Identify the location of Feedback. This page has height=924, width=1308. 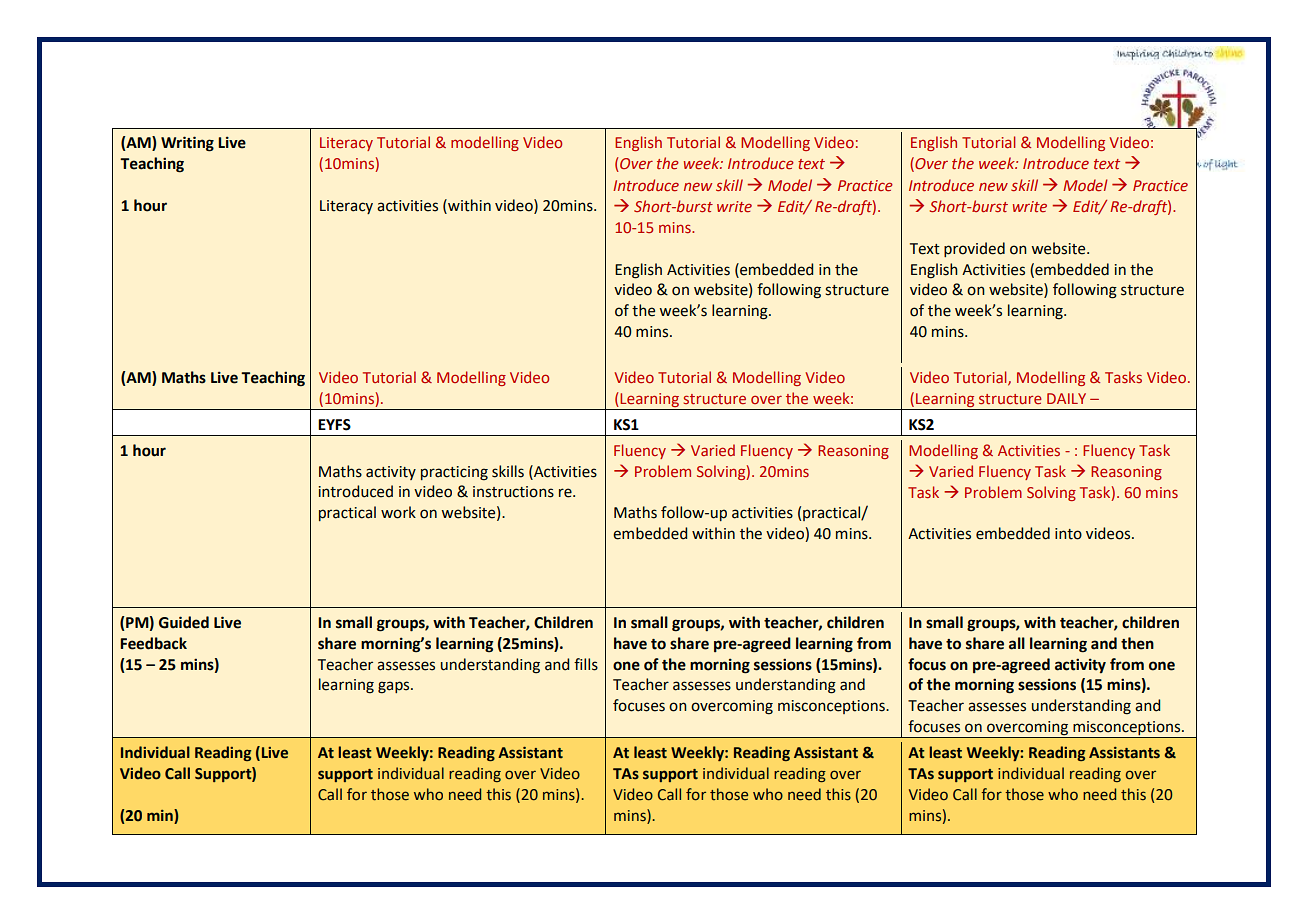
(153, 643).
